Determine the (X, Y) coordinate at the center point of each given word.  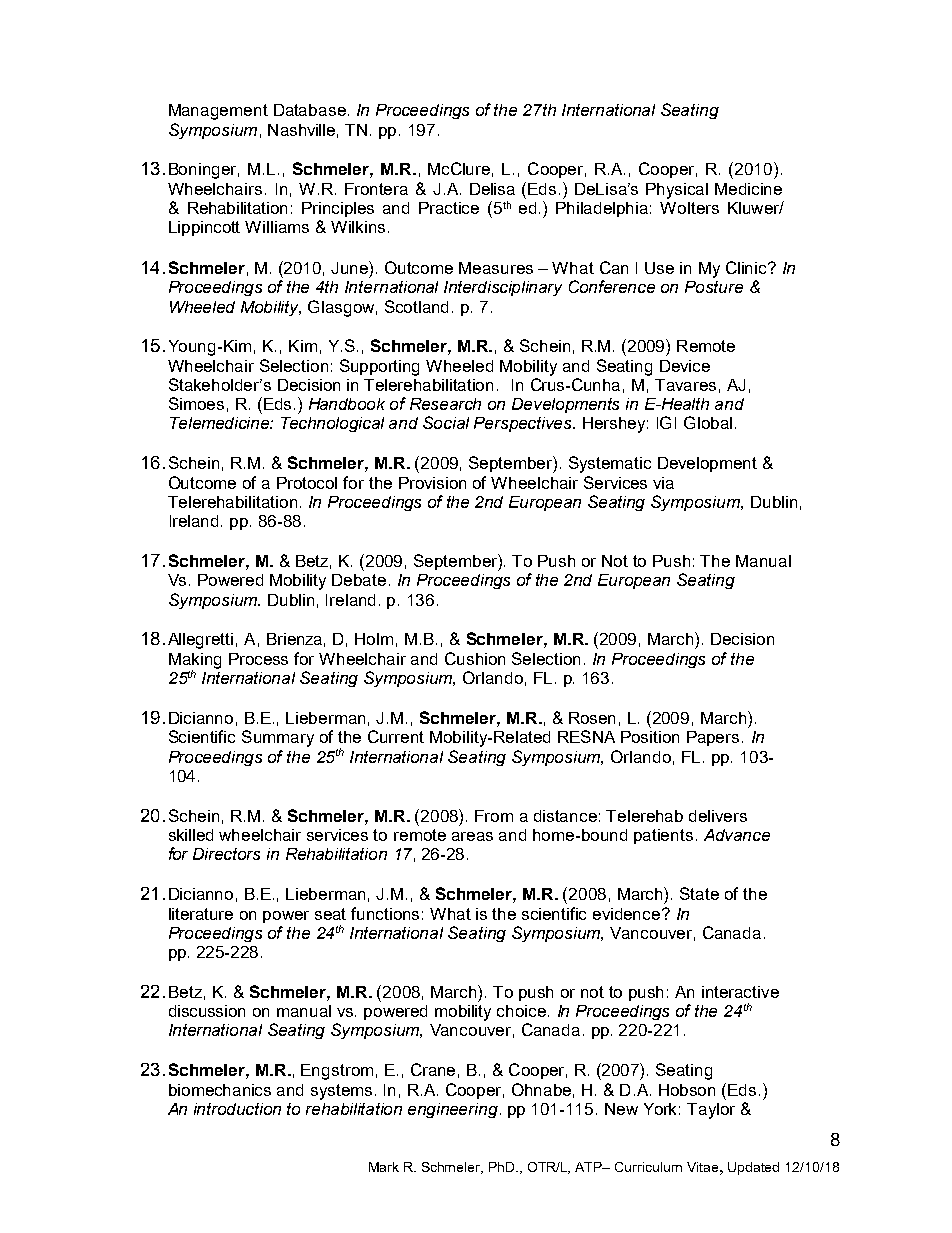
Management (218, 112)
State (699, 893)
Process (258, 659)
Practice (449, 208)
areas (472, 836)
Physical (677, 191)
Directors (226, 854)
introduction (237, 1109)
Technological (332, 424)
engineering (453, 1110)
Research (445, 404)
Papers (713, 738)
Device (685, 366)
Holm (374, 639)
